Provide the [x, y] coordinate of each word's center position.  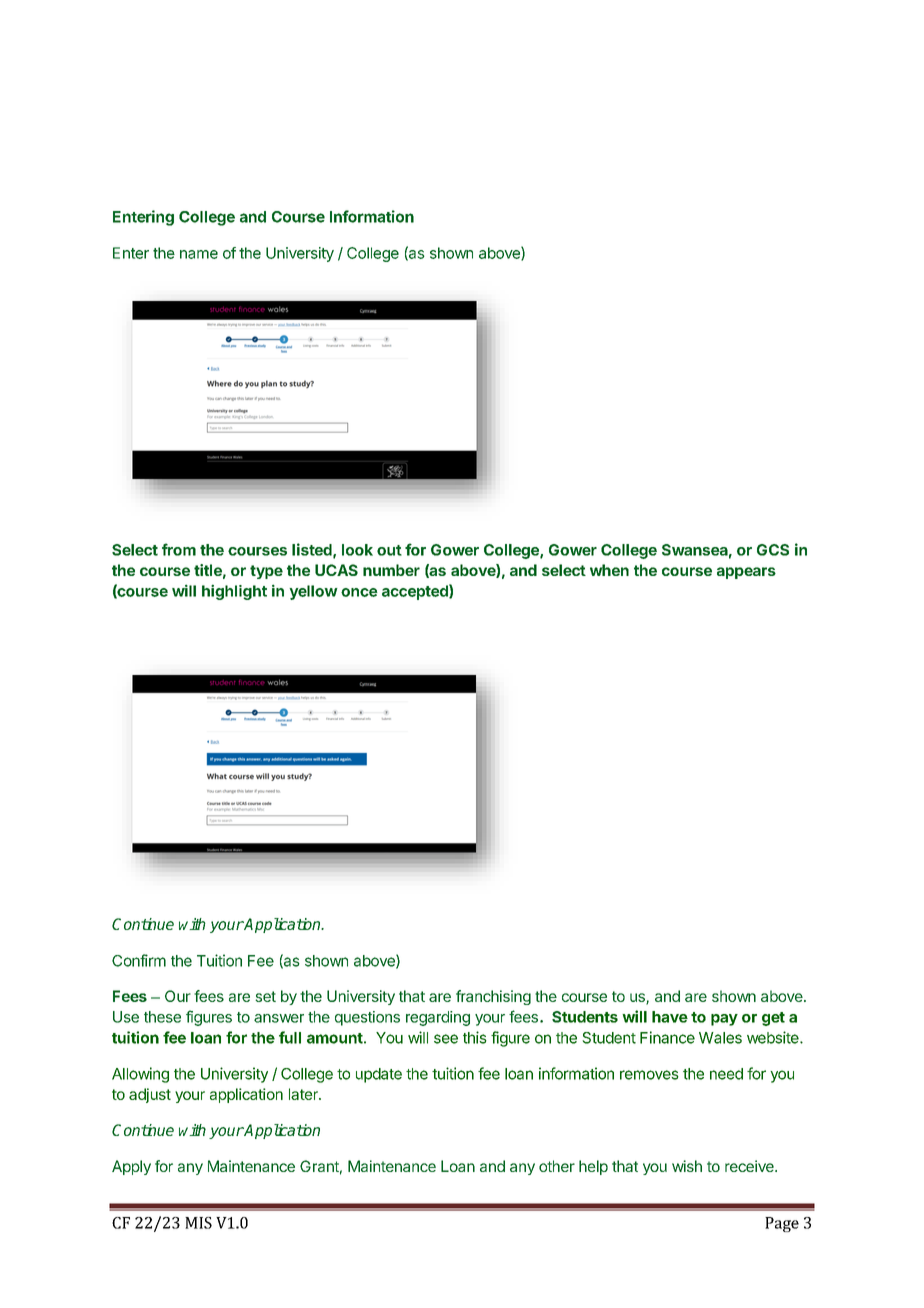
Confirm [139, 960]
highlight [234, 592]
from [179, 549]
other [557, 1166]
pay [724, 1020]
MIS [198, 1223]
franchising [493, 997]
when [609, 570]
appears [746, 573]
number [391, 570]
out [389, 550]
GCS [773, 550]
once [359, 592]
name [199, 254]
